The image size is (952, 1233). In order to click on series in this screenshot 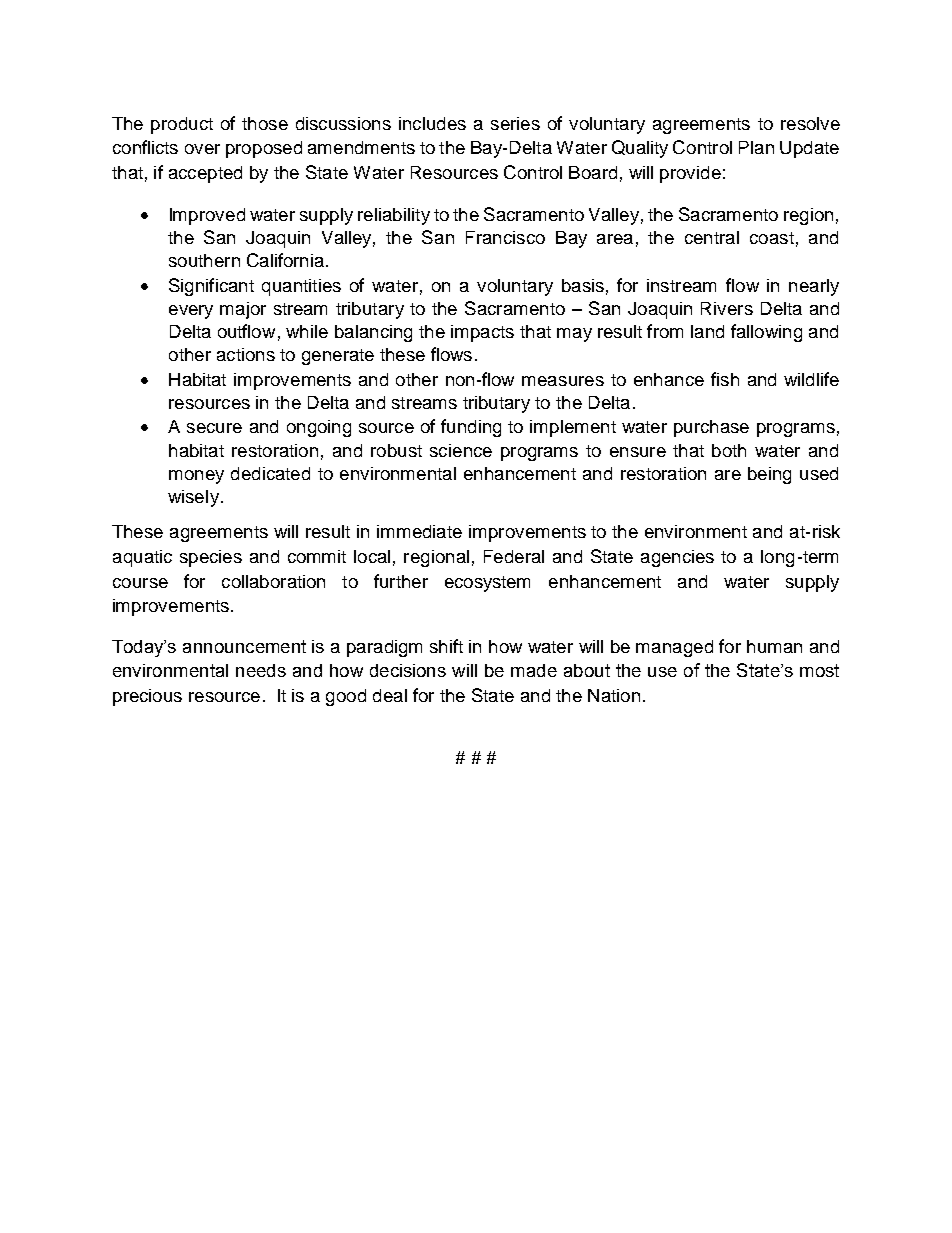, I will do `click(515, 123)`.
